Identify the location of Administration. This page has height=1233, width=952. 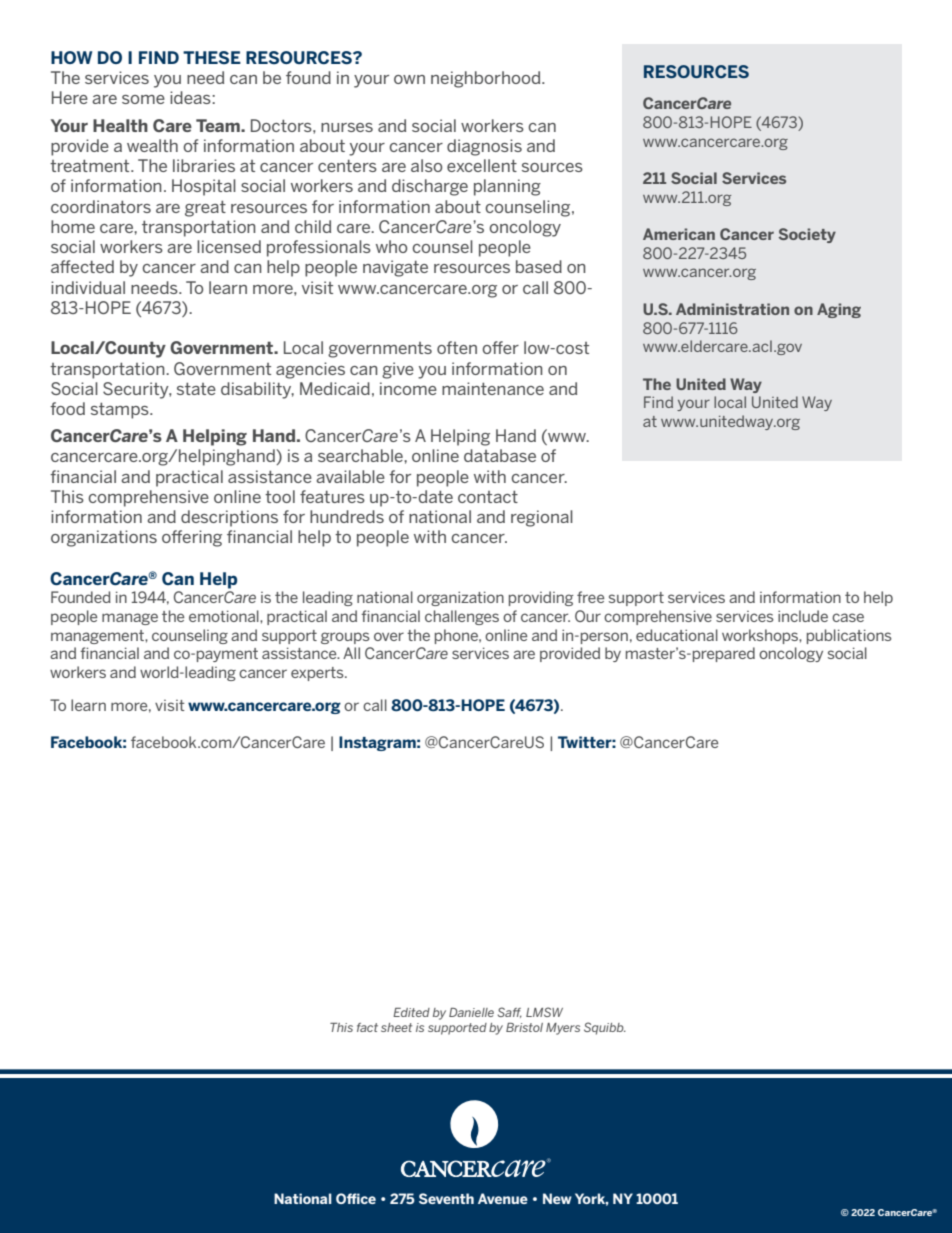
(732, 309).
